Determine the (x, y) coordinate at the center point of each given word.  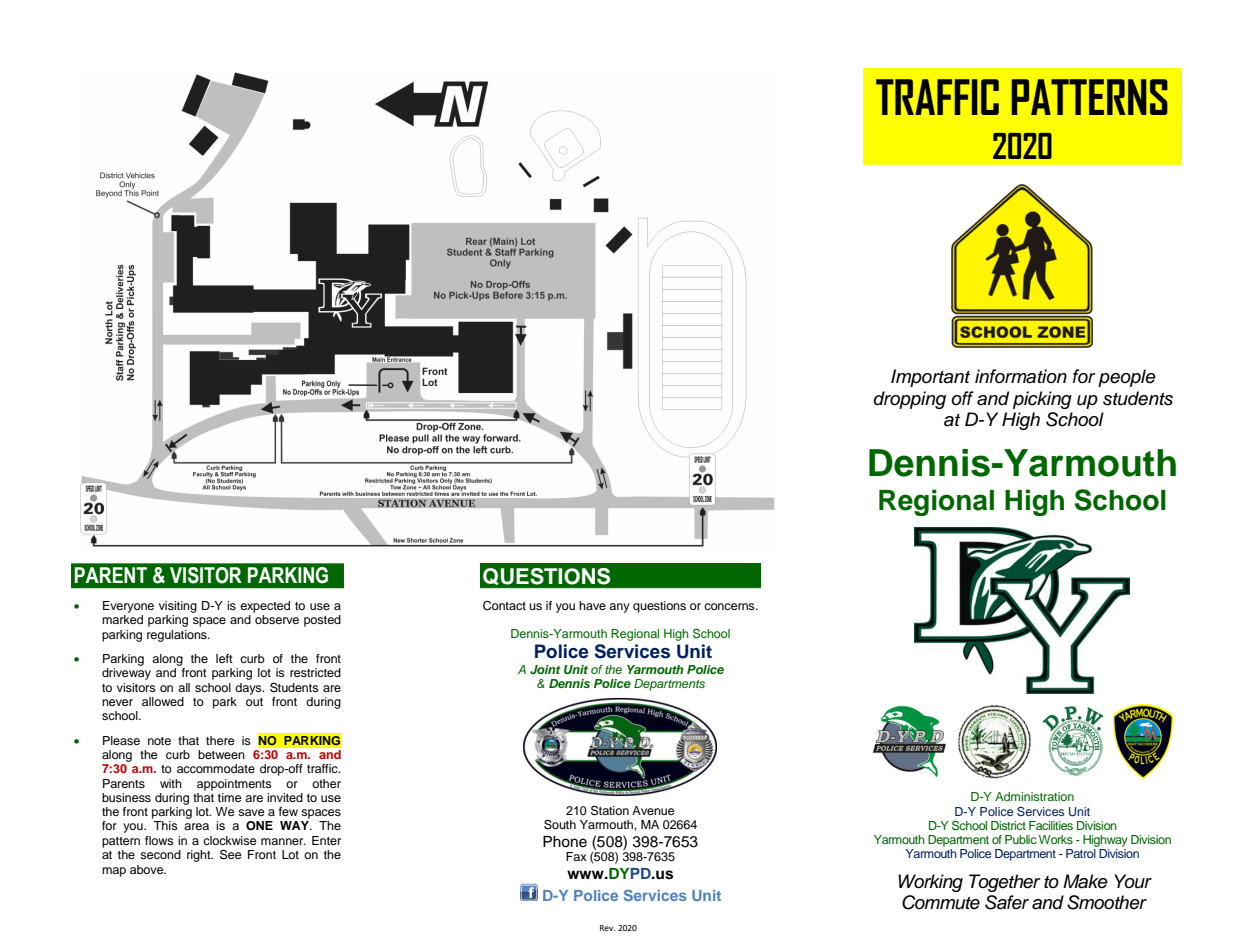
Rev (607, 928)
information (1021, 376)
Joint (545, 669)
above (148, 869)
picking (1042, 400)
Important (930, 378)
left (224, 658)
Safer (1007, 902)
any (619, 608)
